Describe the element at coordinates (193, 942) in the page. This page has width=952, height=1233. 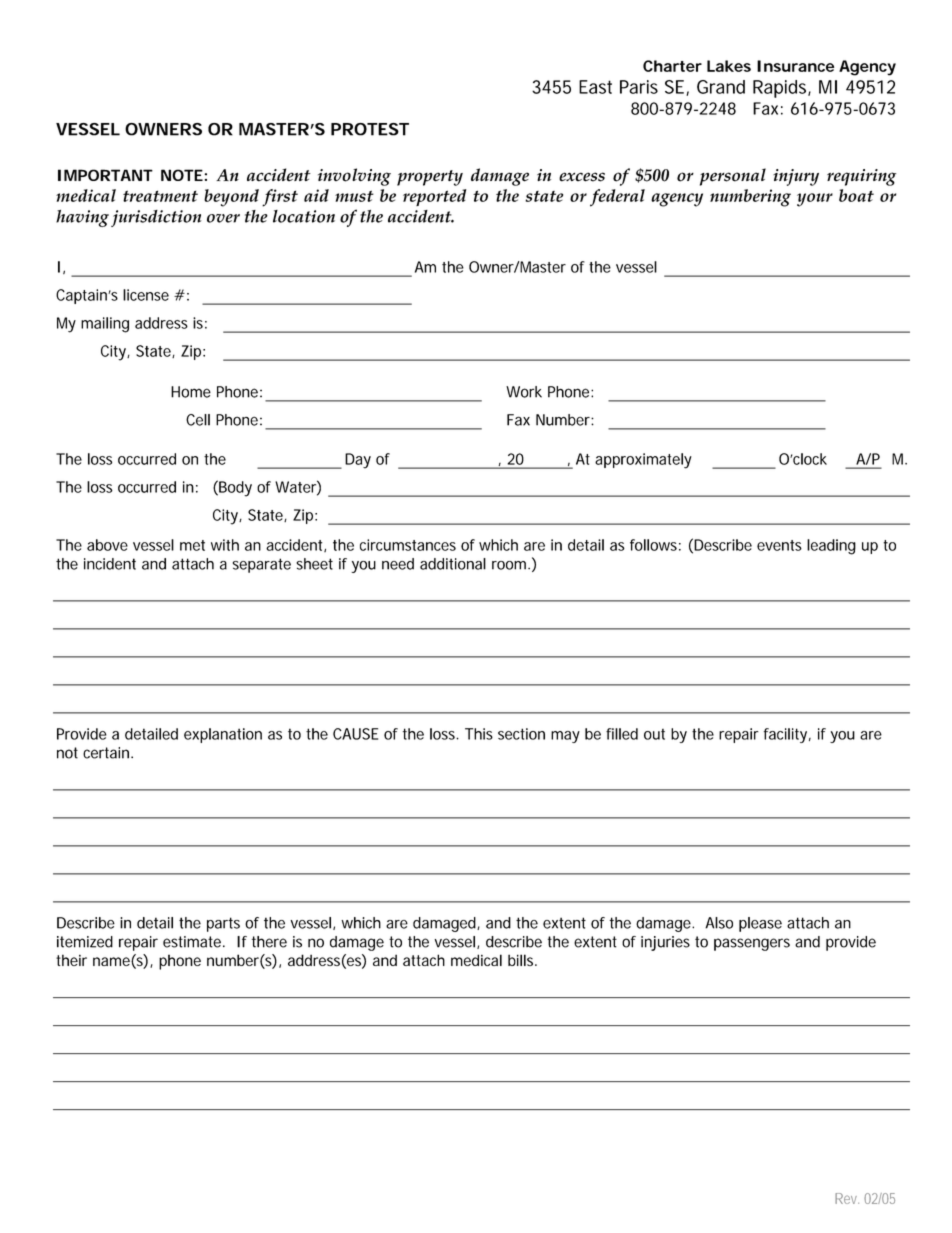
I see `estimate` at that location.
